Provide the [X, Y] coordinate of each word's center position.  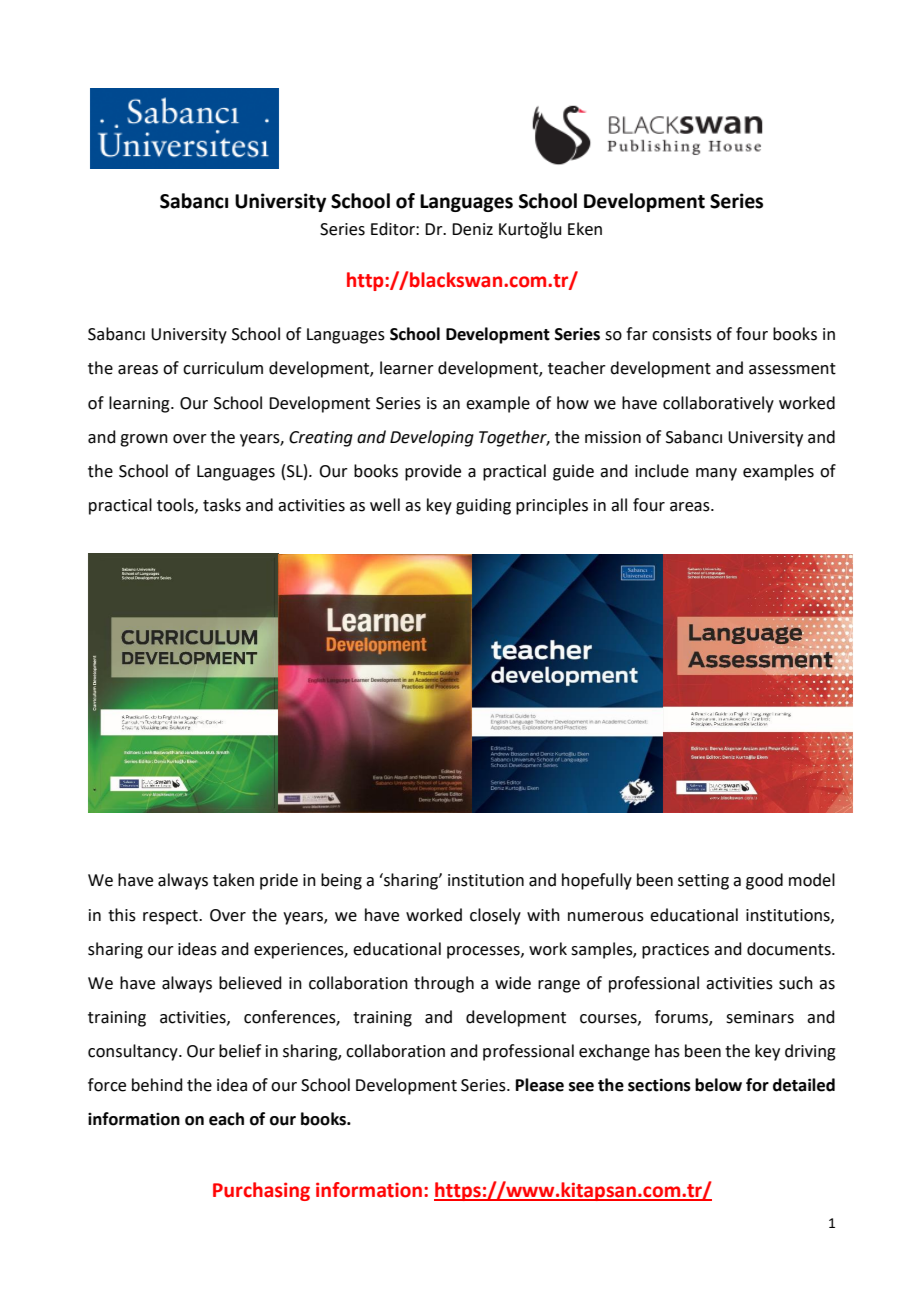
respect [171, 917]
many [716, 474]
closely [495, 916]
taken [233, 880]
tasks [222, 505]
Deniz [472, 229]
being [341, 881]
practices [675, 951]
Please [540, 1085]
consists [682, 334]
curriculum [223, 368]
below [718, 1085]
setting [703, 882]
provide [433, 472]
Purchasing [261, 1191]
